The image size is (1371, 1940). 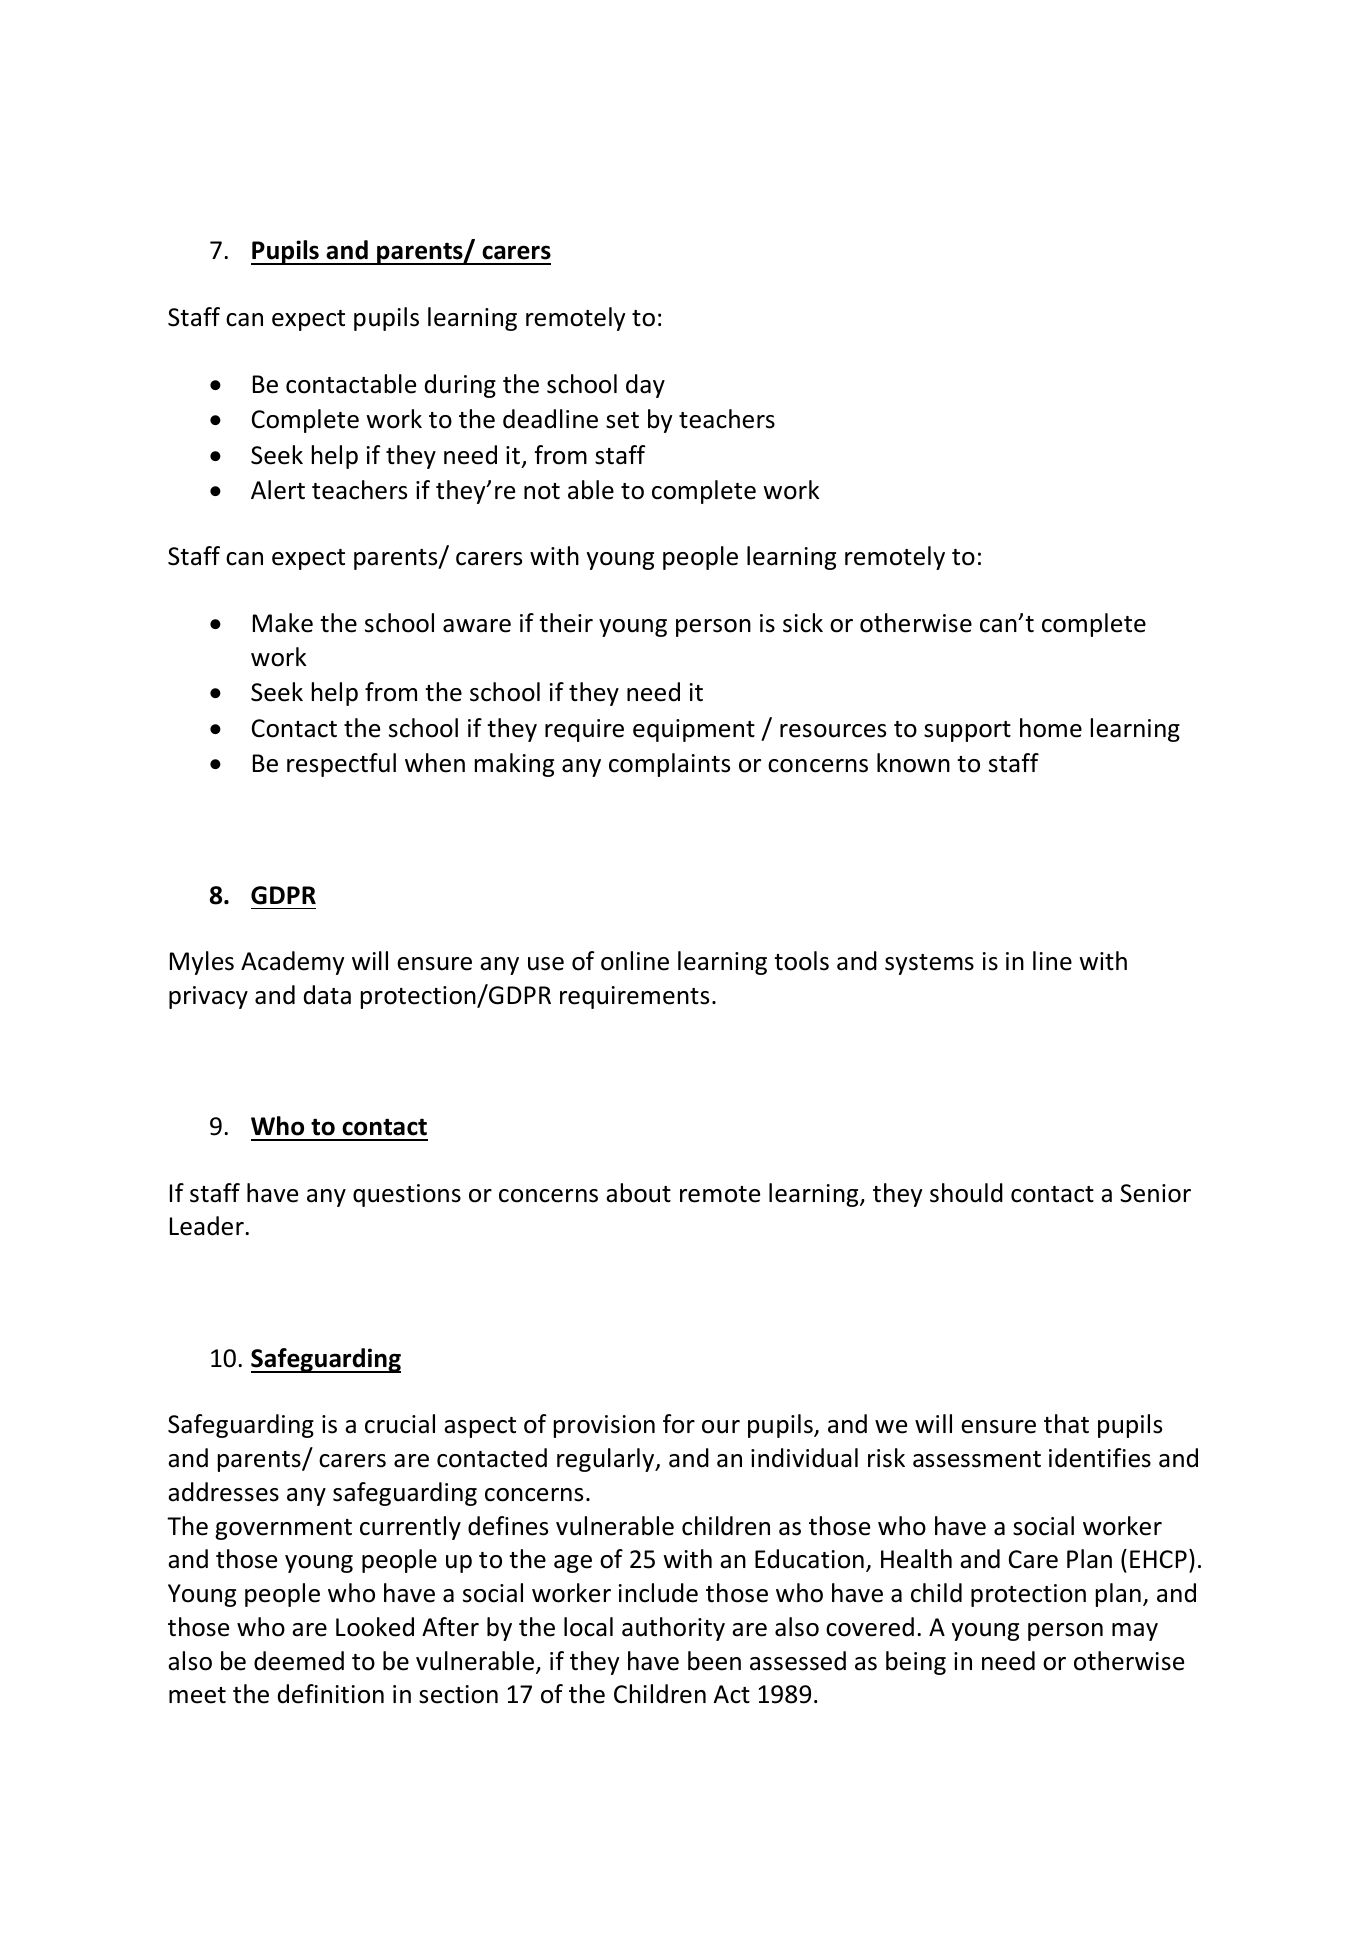 What do you see at coordinates (638, 1193) in the screenshot?
I see `about` at bounding box center [638, 1193].
